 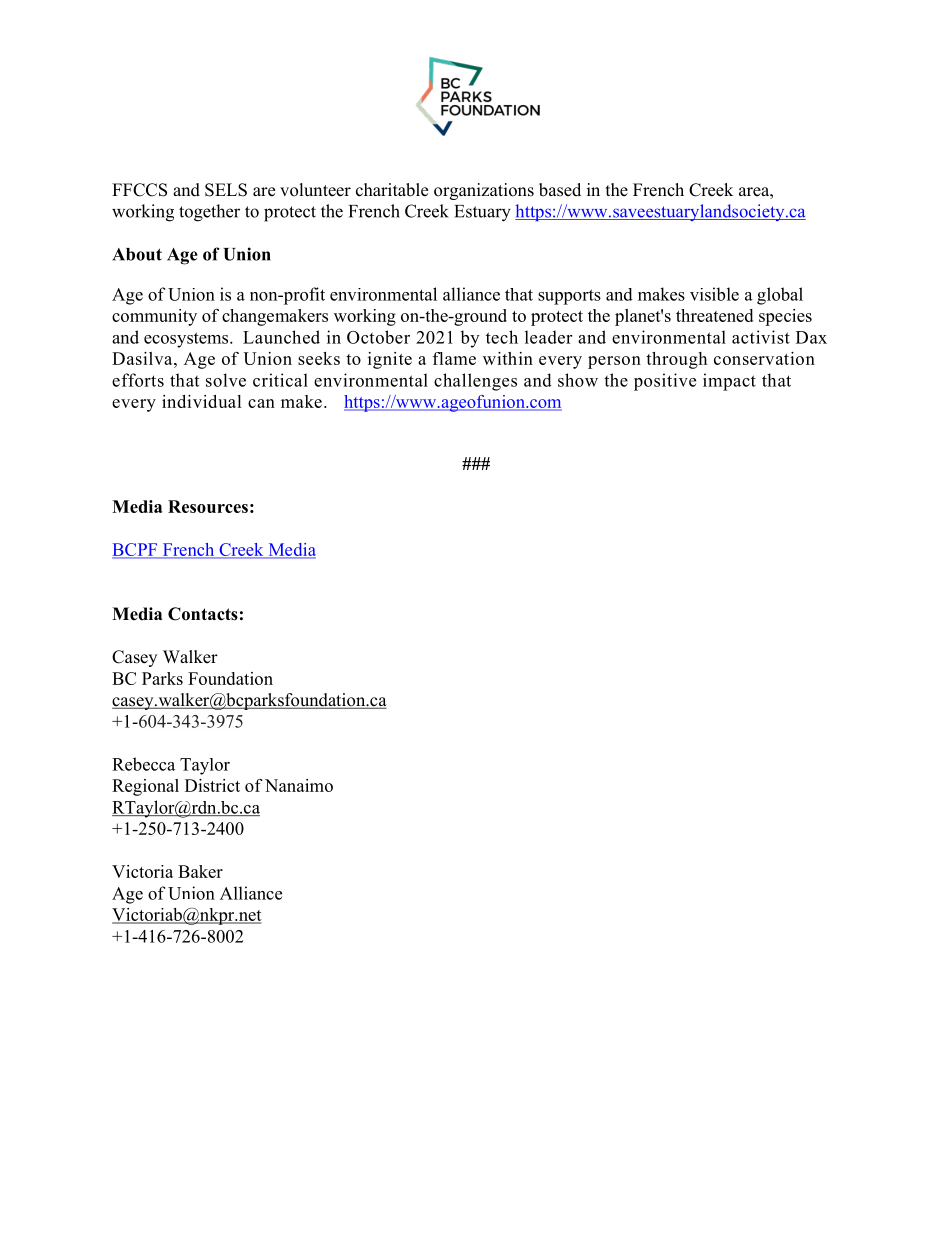 I want to click on impact, so click(x=729, y=382).
